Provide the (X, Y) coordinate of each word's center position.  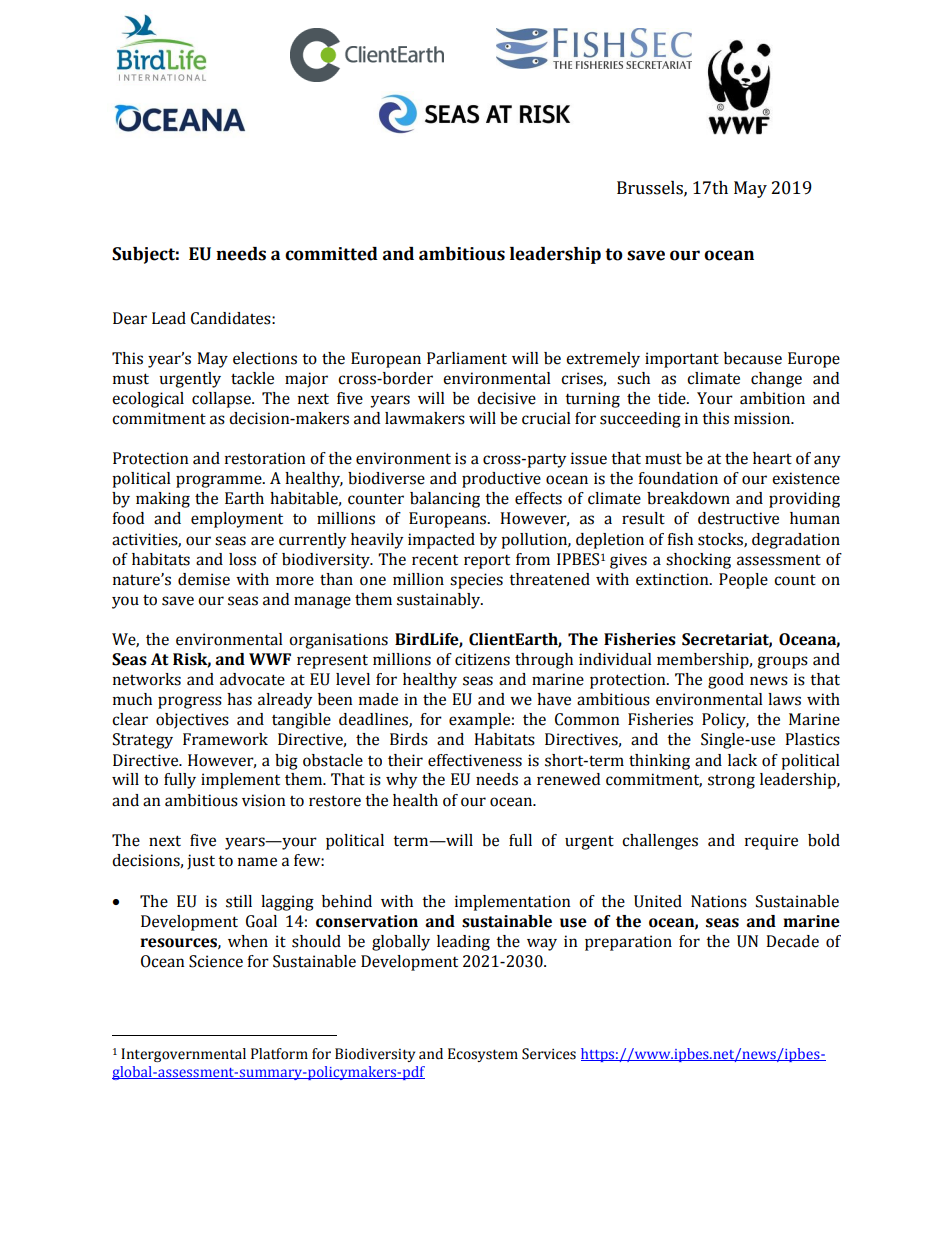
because (753, 358)
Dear (130, 318)
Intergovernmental (183, 1055)
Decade (792, 941)
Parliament (467, 358)
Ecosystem (483, 1055)
